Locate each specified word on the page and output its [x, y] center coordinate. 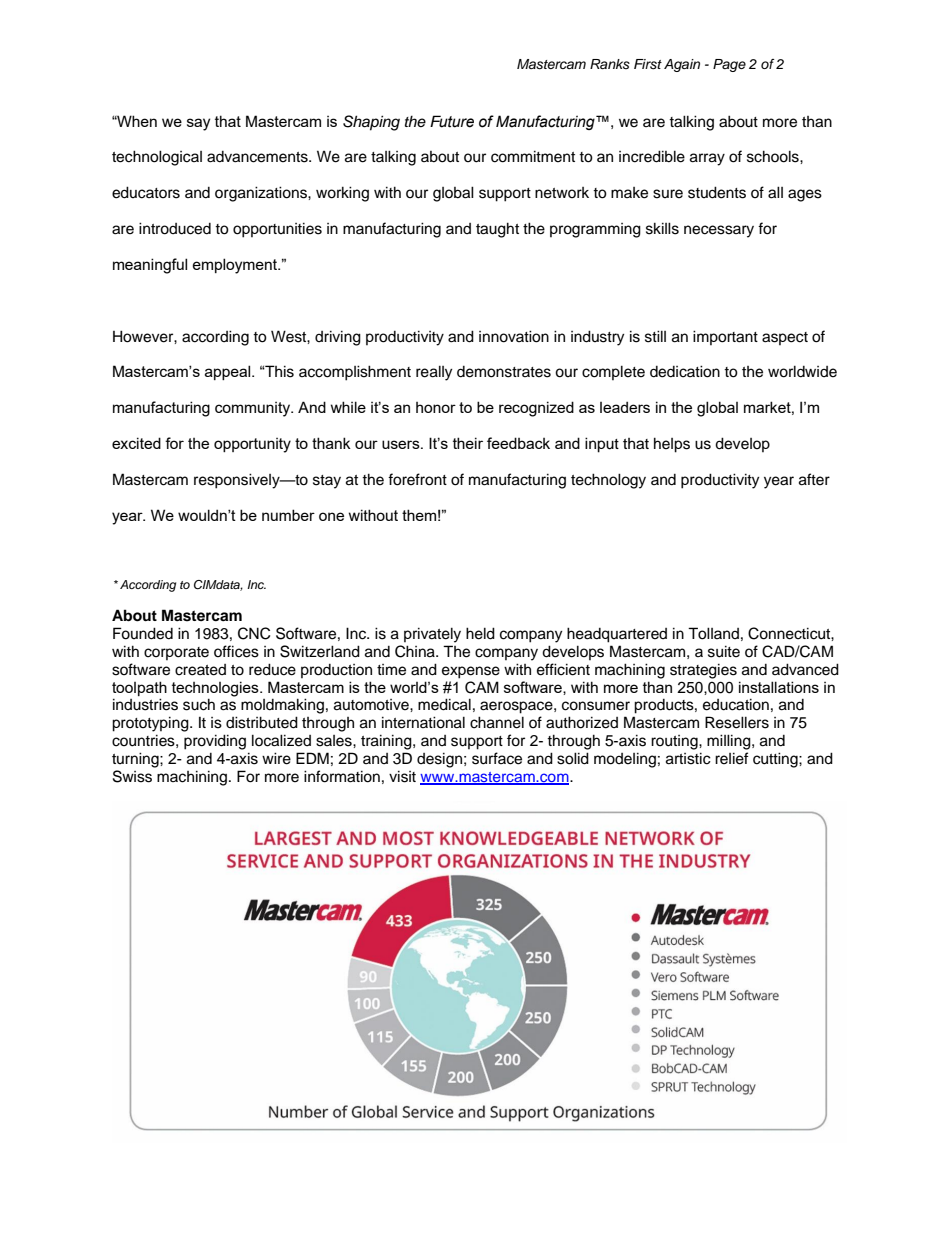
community [253, 409]
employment [236, 266]
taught [497, 230]
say [198, 124]
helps [672, 445]
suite [724, 651]
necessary [719, 231]
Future [452, 121]
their [468, 443]
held [480, 633]
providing [215, 742]
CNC [254, 633]
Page [729, 65]
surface [497, 758]
